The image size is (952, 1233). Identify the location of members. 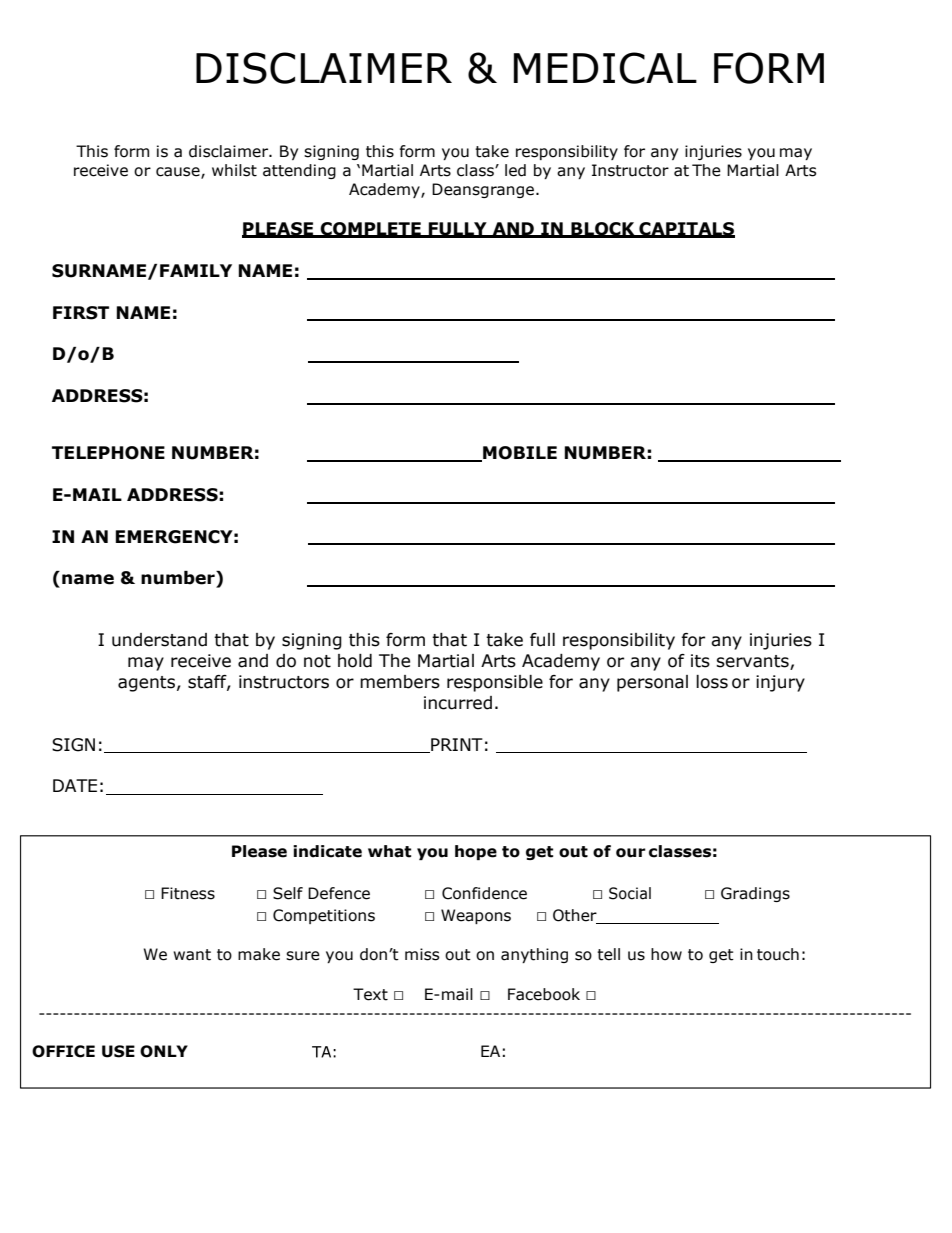
(400, 682).
